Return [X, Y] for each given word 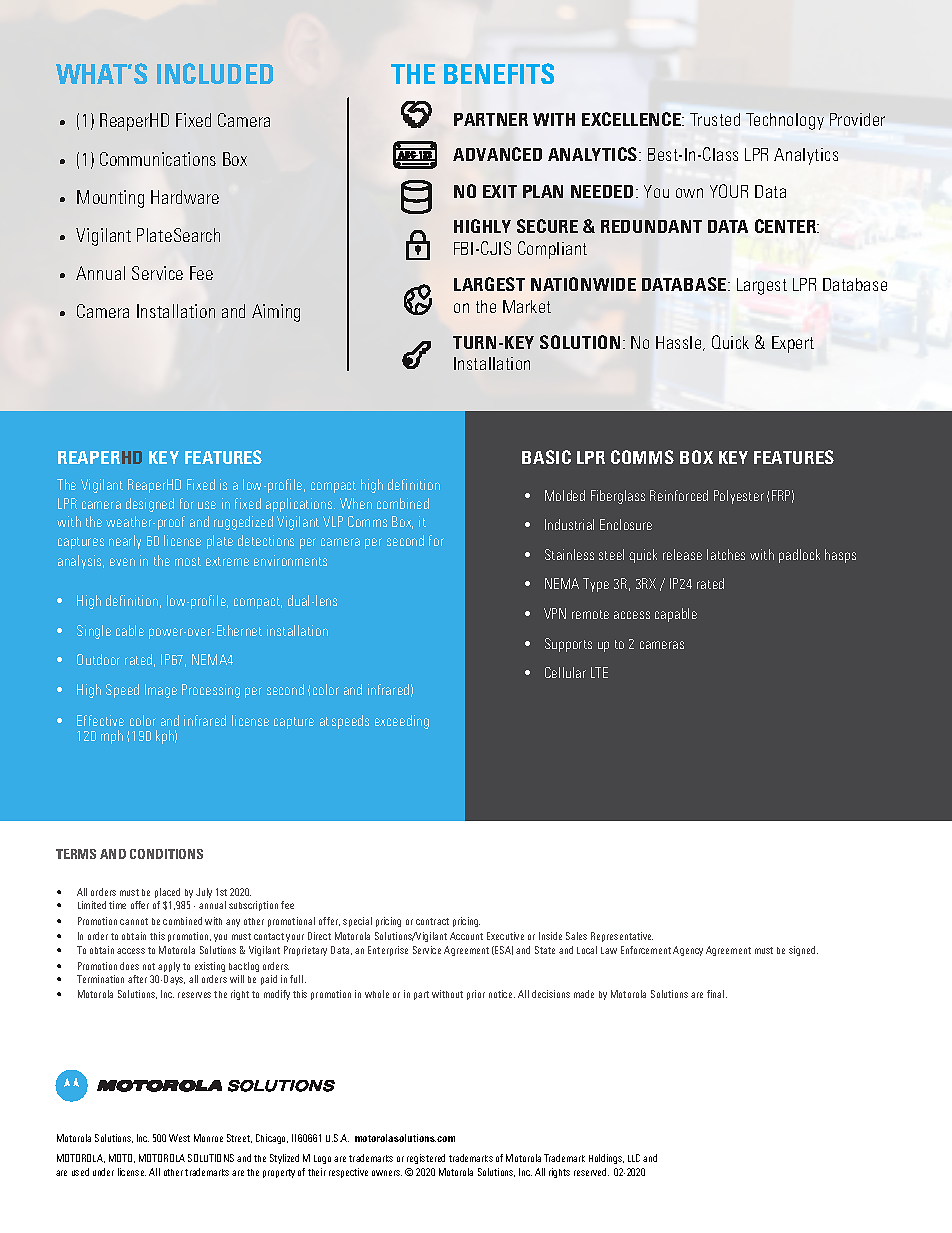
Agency [688, 951]
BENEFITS [499, 73]
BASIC [546, 457]
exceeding [402, 722]
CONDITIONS [166, 854]
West [179, 1138]
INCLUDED [215, 73]
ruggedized [243, 523]
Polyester [739, 497]
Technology [785, 121]
